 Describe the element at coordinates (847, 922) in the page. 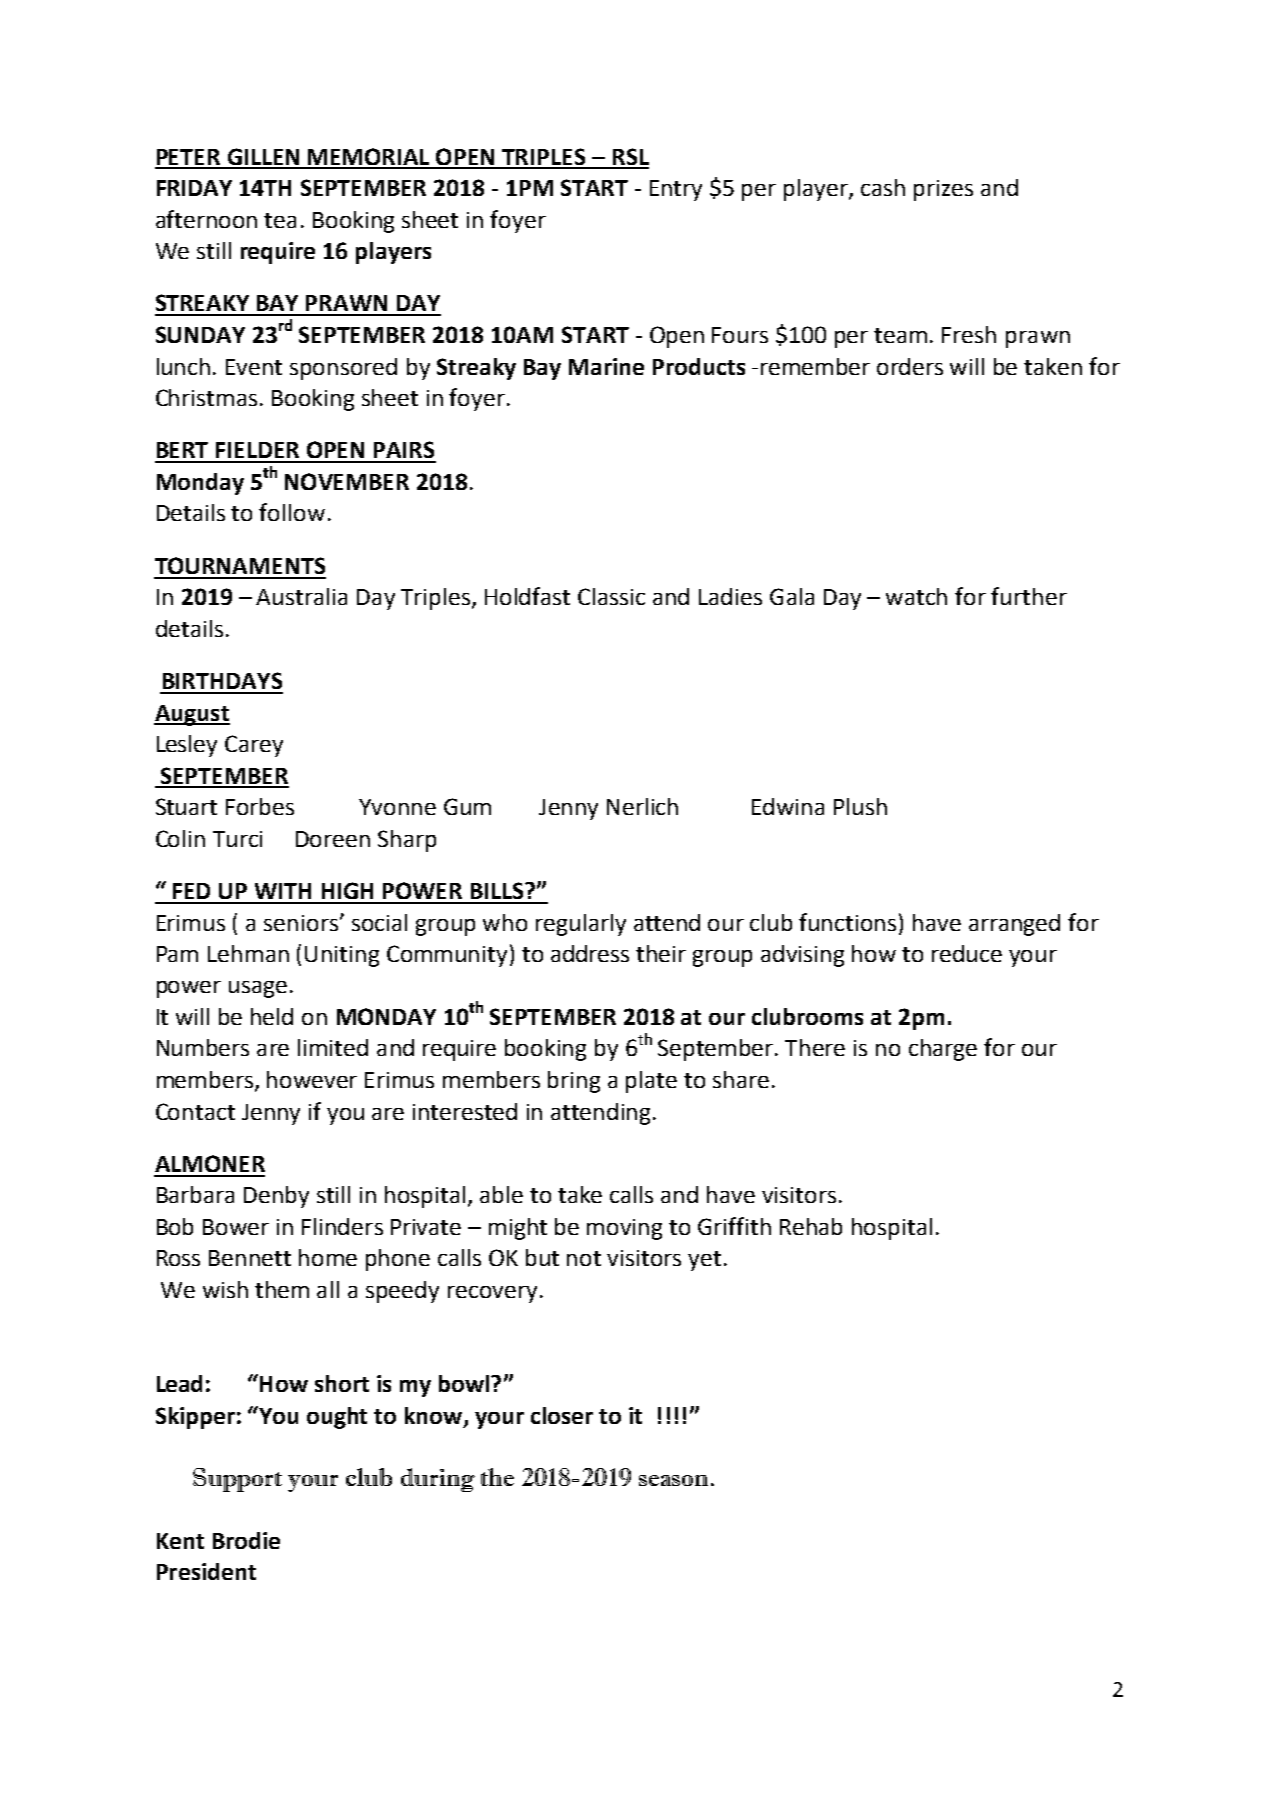

I see `functions` at that location.
